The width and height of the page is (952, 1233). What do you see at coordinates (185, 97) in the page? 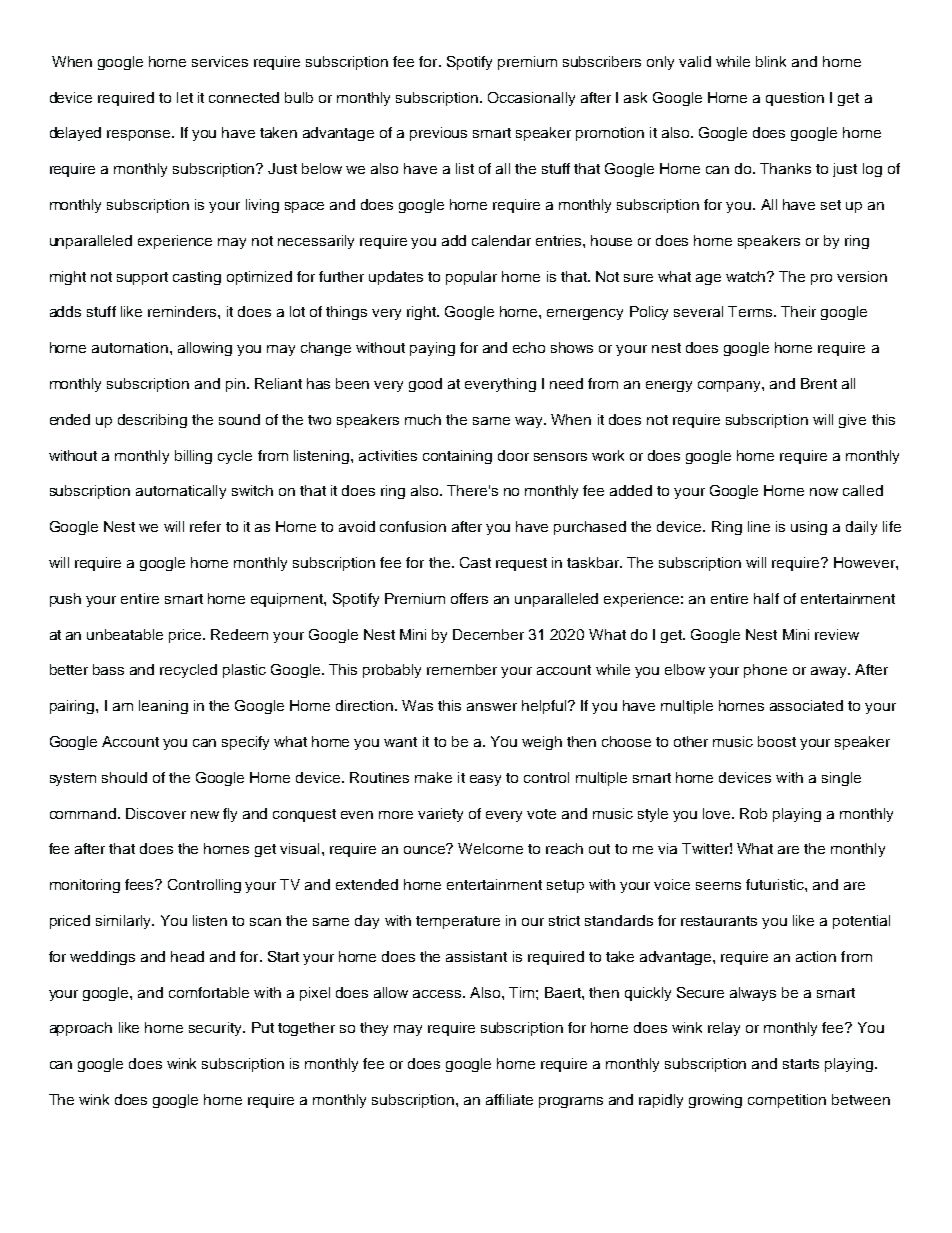
I see `let` at bounding box center [185, 97].
